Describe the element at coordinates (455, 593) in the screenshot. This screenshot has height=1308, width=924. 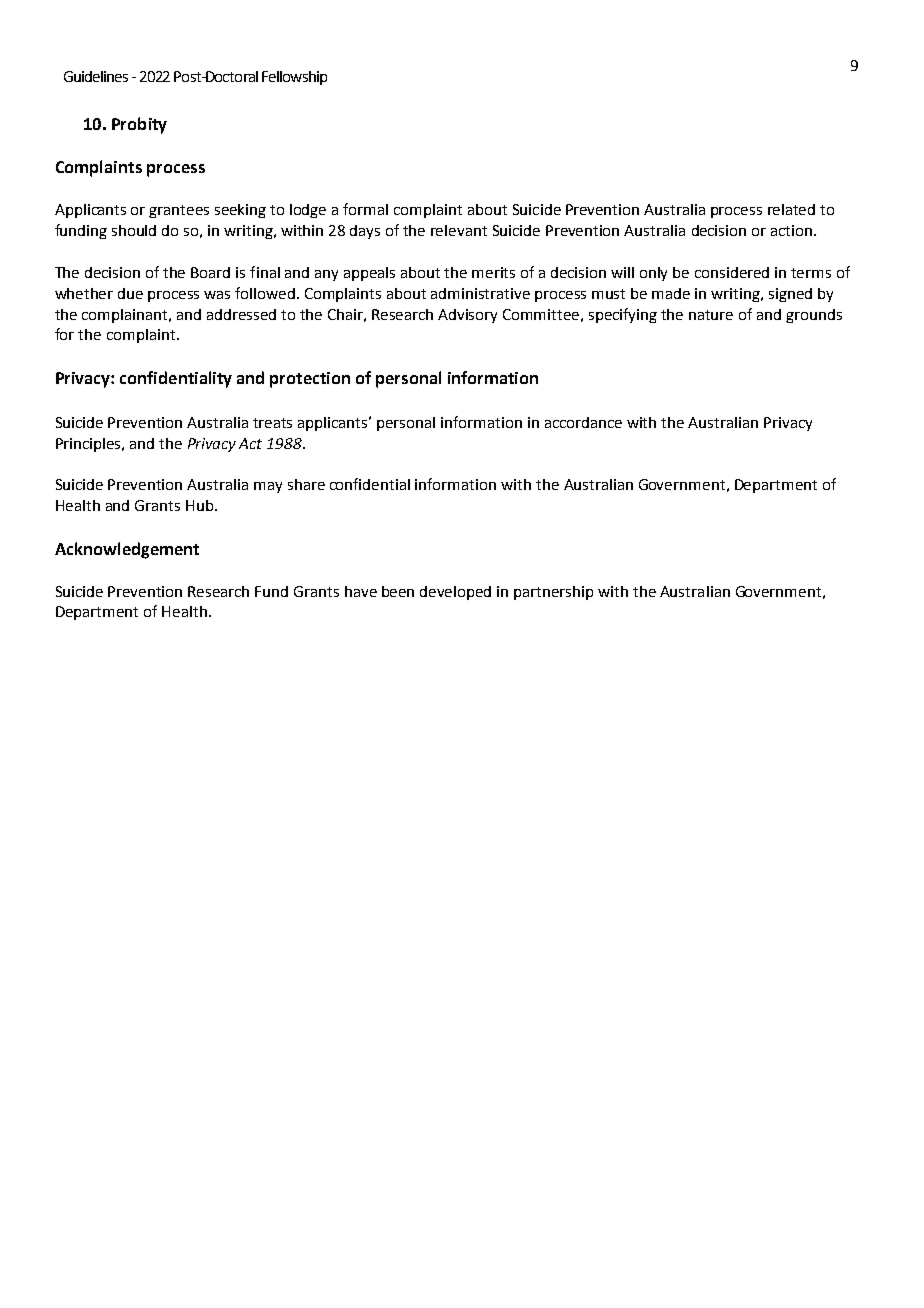
I see `developed` at that location.
